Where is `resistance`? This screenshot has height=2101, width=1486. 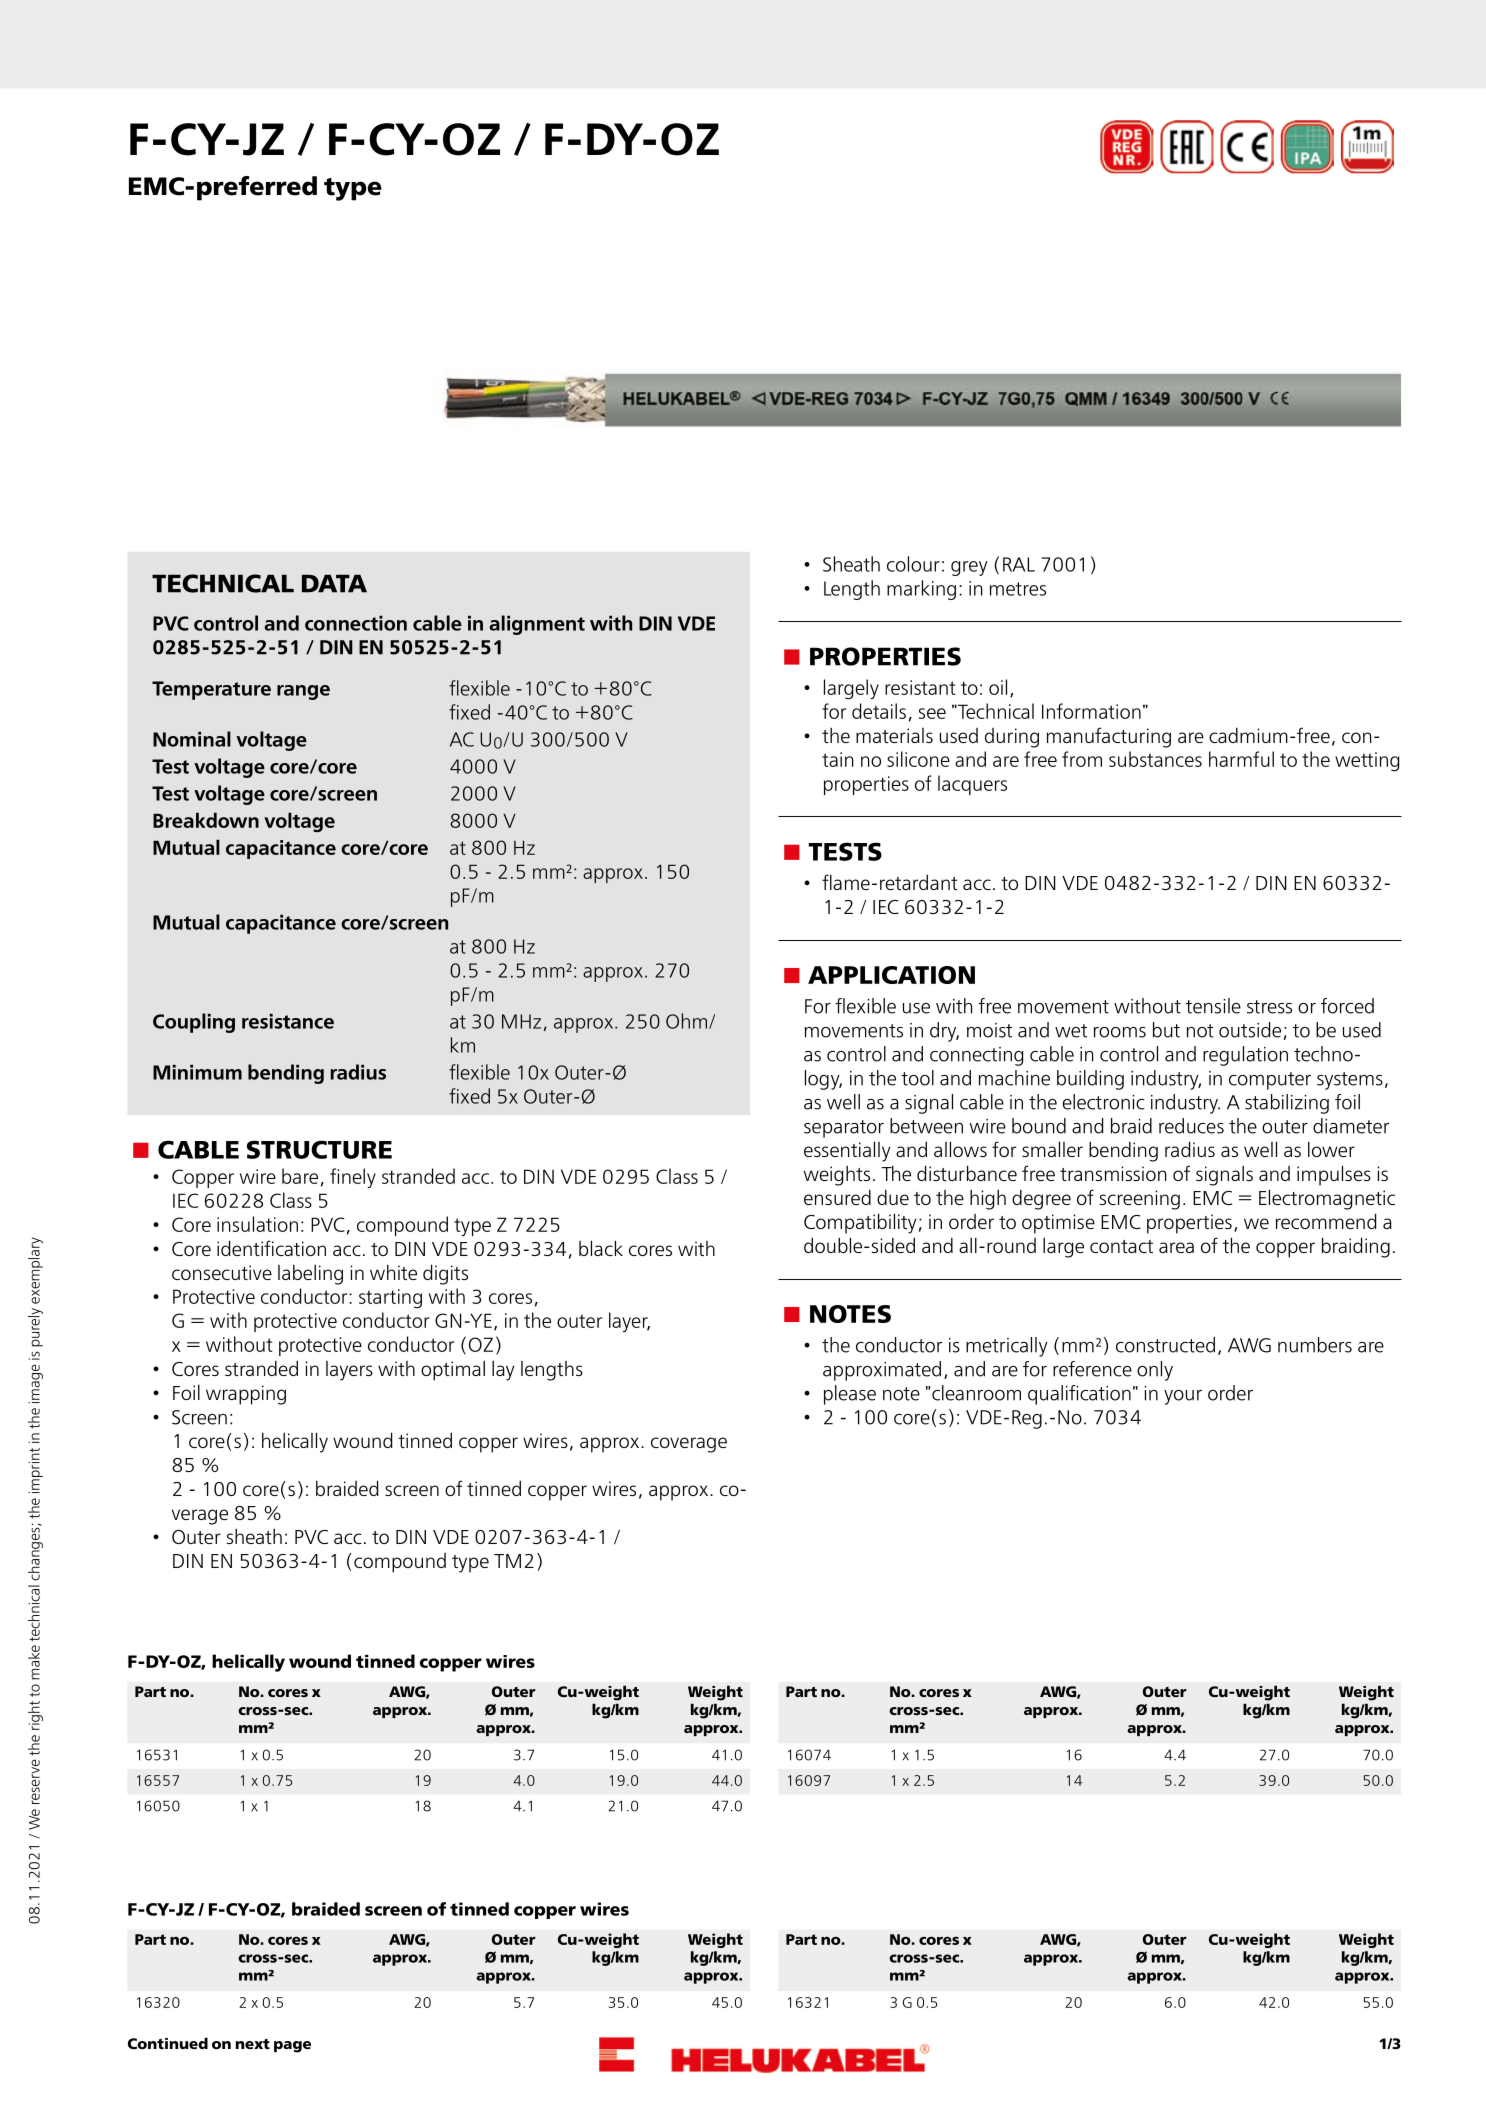 resistance is located at coordinates (288, 1021).
